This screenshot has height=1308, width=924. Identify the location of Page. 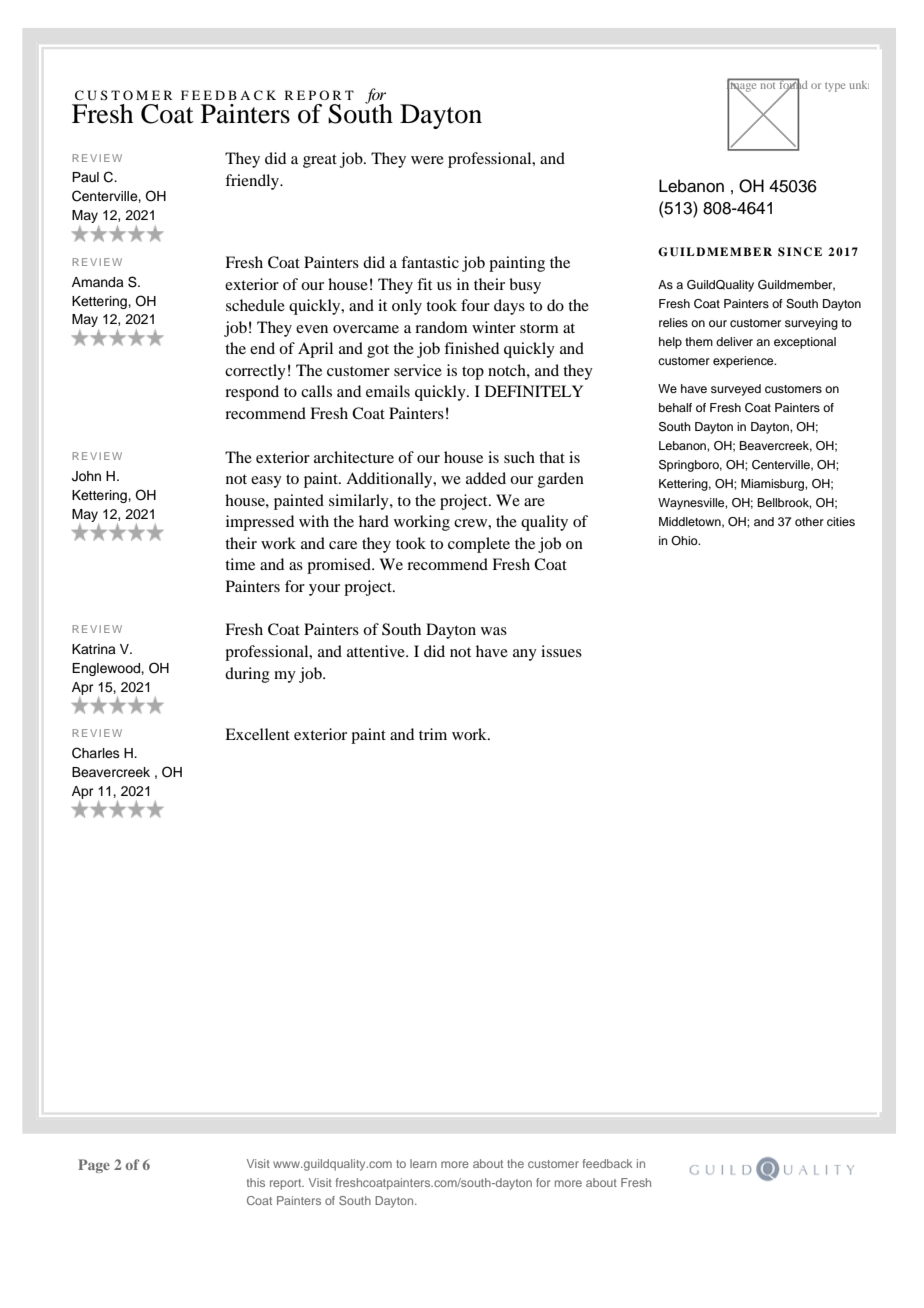
(94, 1166).
